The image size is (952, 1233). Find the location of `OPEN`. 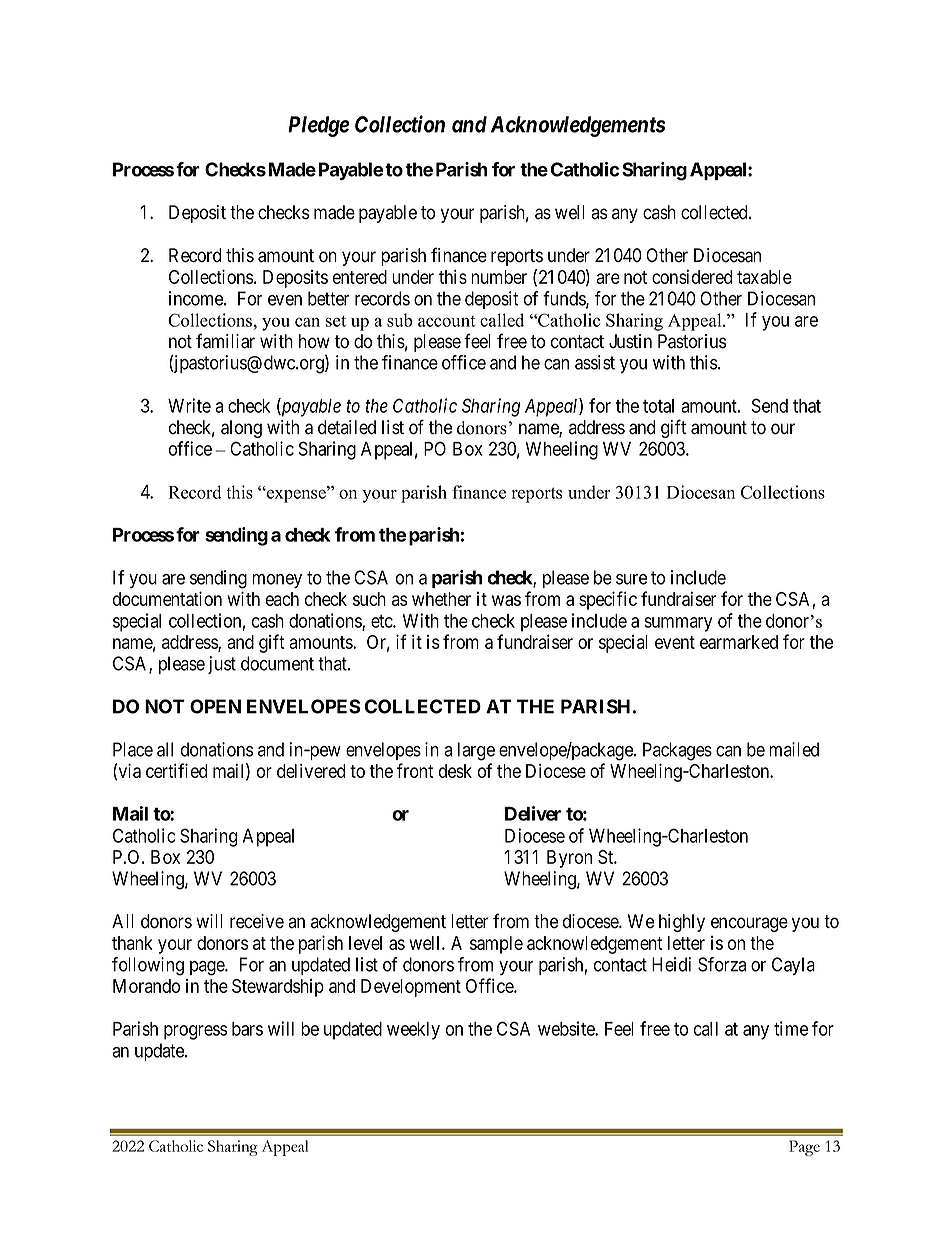

OPEN is located at coordinates (215, 706).
